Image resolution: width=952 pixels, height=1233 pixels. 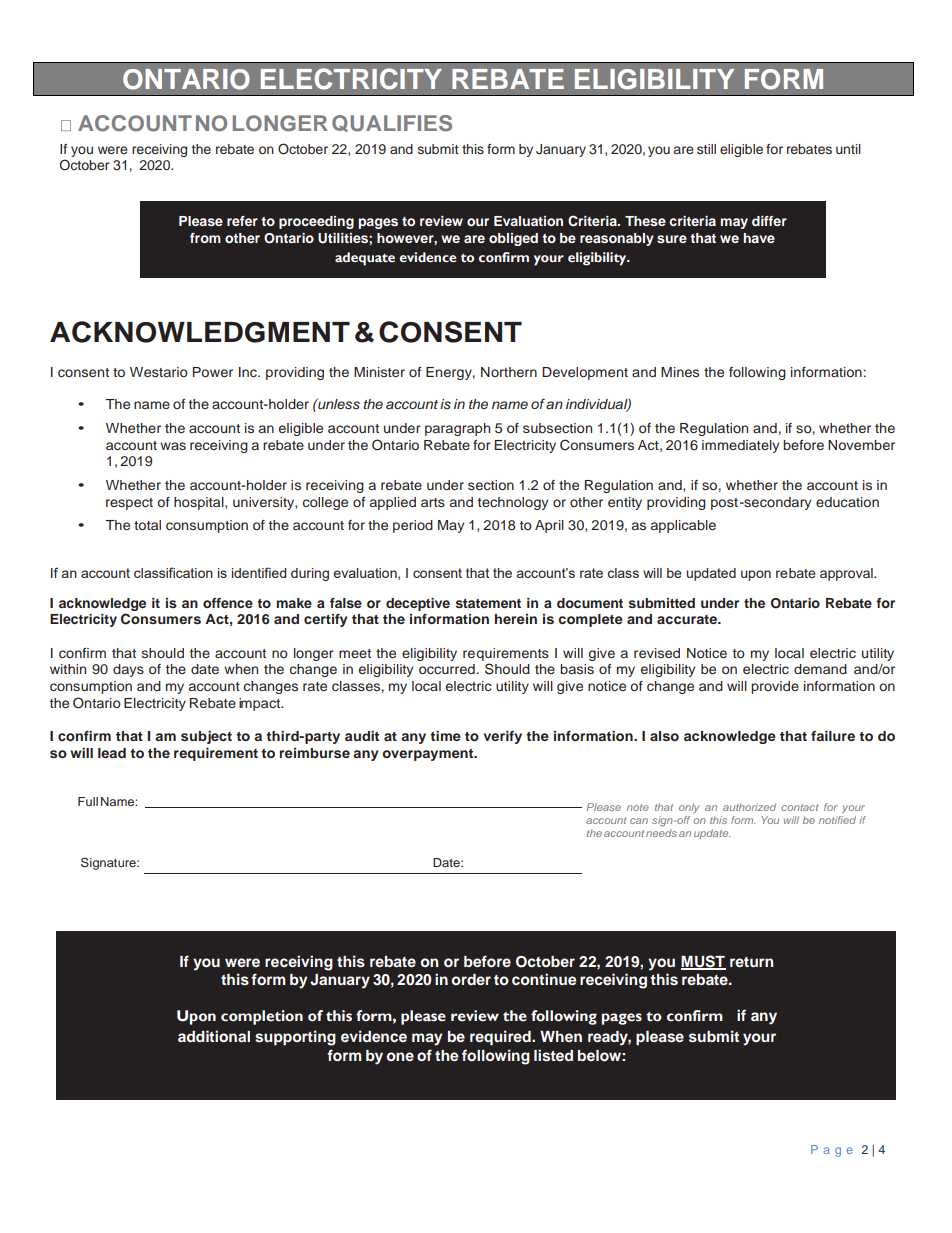 What do you see at coordinates (513, 239) in the screenshot?
I see `obliged` at bounding box center [513, 239].
